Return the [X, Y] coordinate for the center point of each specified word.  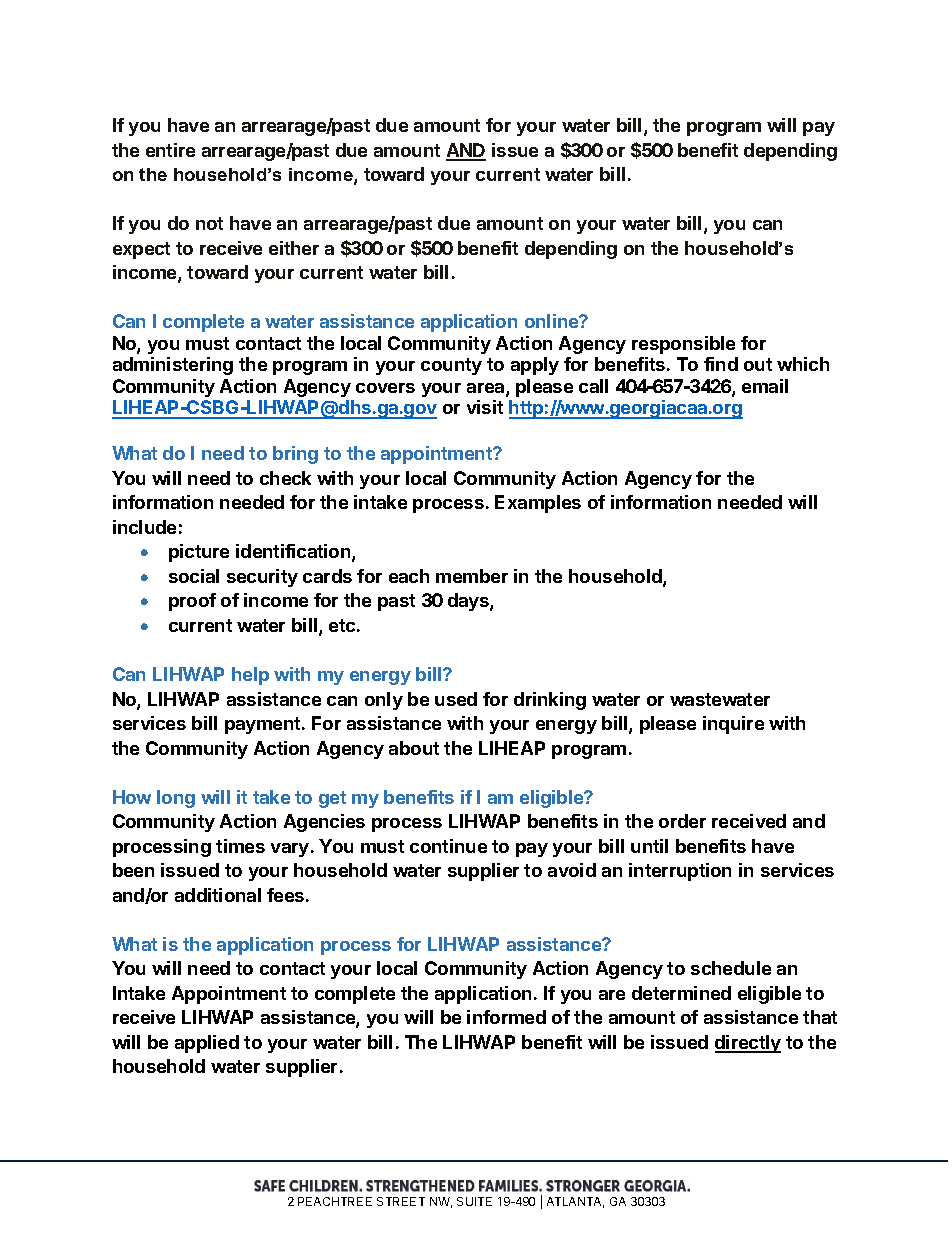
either [294, 248]
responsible [683, 345]
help [250, 676]
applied [207, 1044]
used [456, 699]
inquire [733, 725]
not [209, 223]
